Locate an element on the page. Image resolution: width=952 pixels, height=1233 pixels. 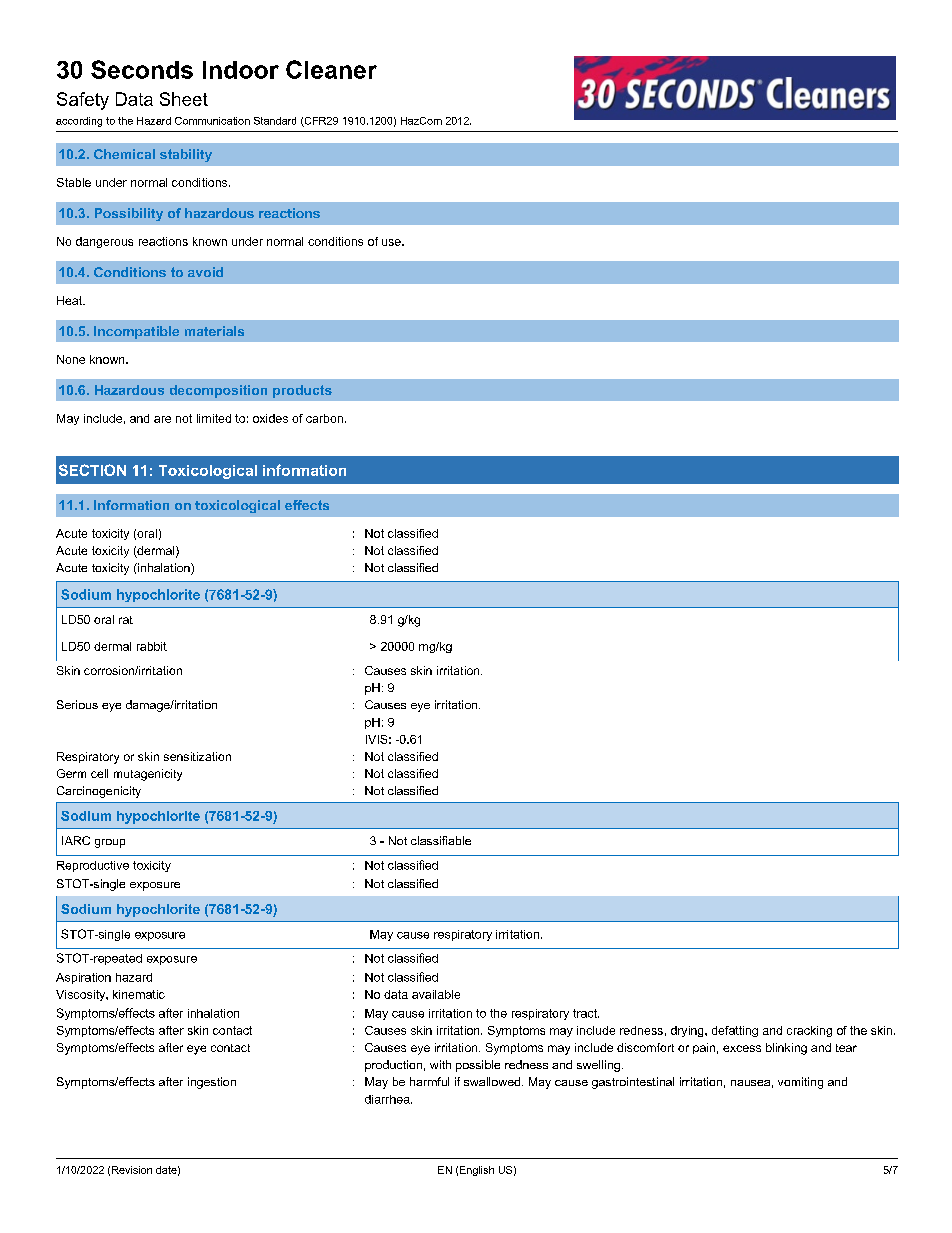
Sheet is located at coordinates (184, 99).
